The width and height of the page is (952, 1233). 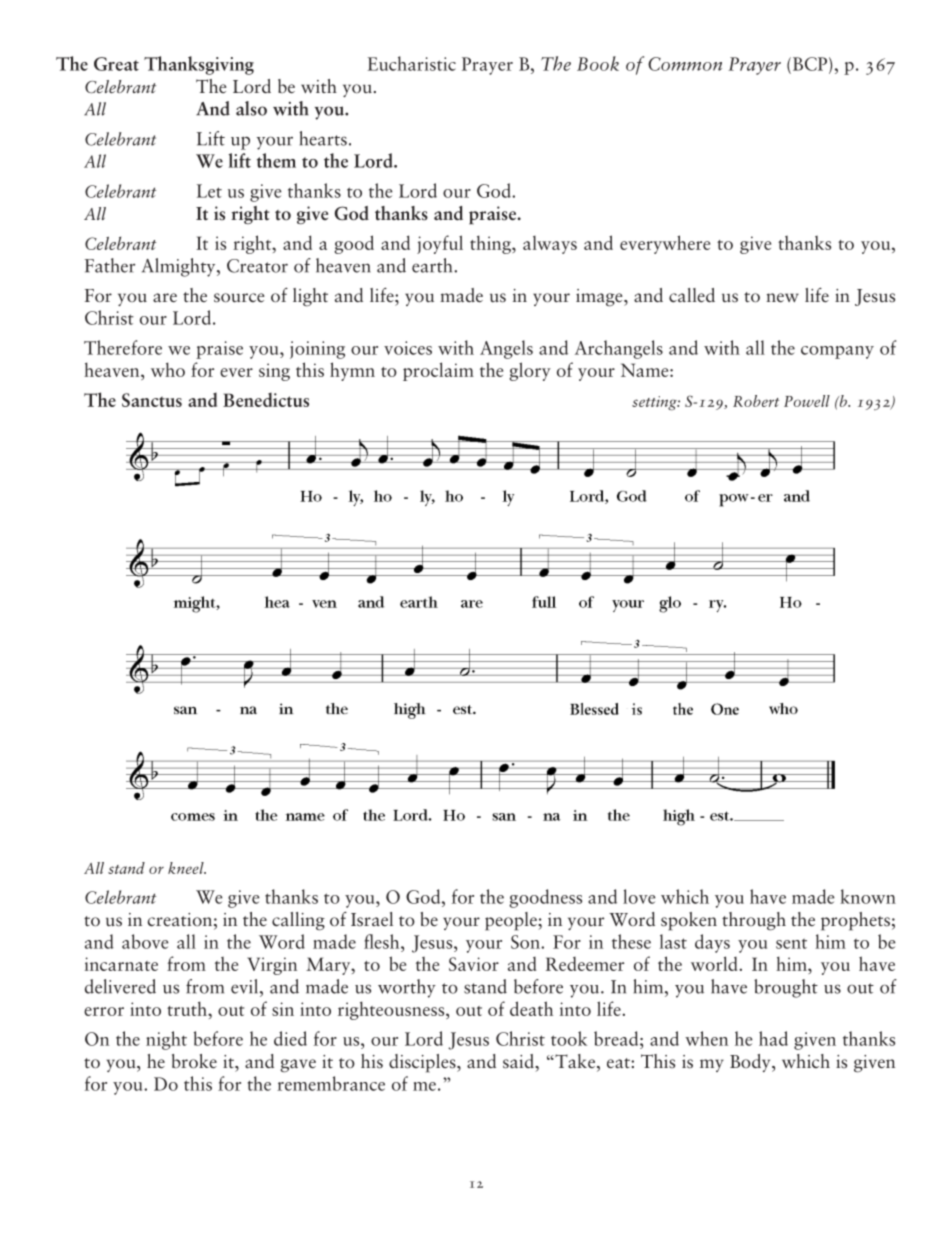 What do you see at coordinates (808, 64) in the page?
I see `BCP` at bounding box center [808, 64].
